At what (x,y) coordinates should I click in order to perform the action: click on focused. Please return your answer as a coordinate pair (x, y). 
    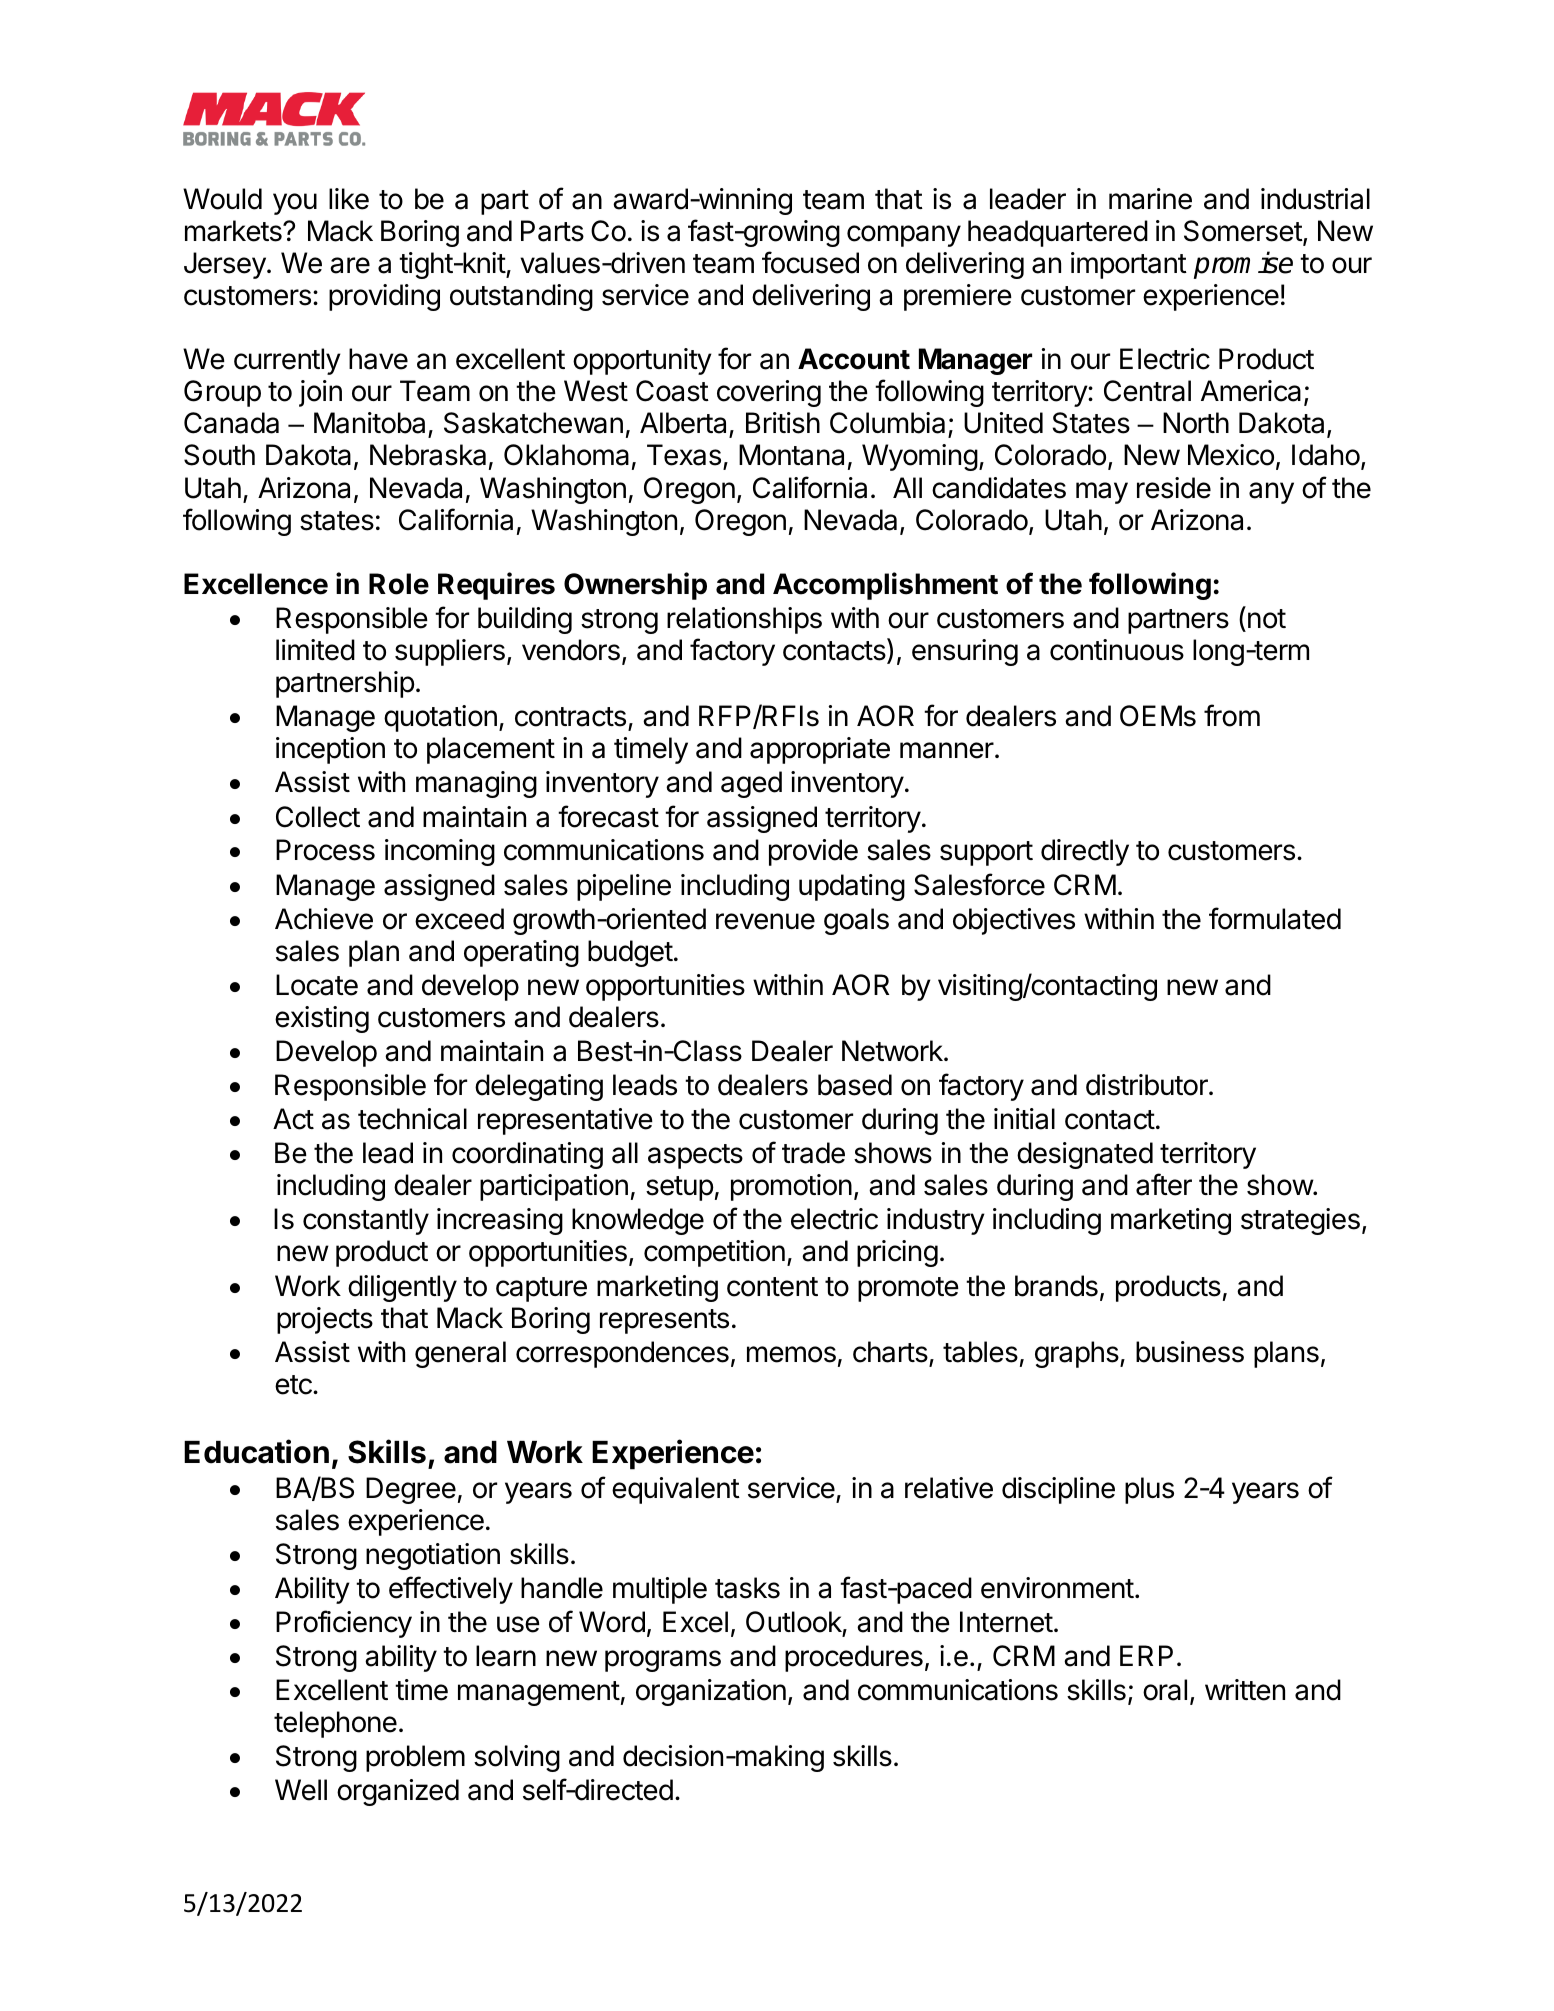
    Looking at the image, I should click on (810, 262).
